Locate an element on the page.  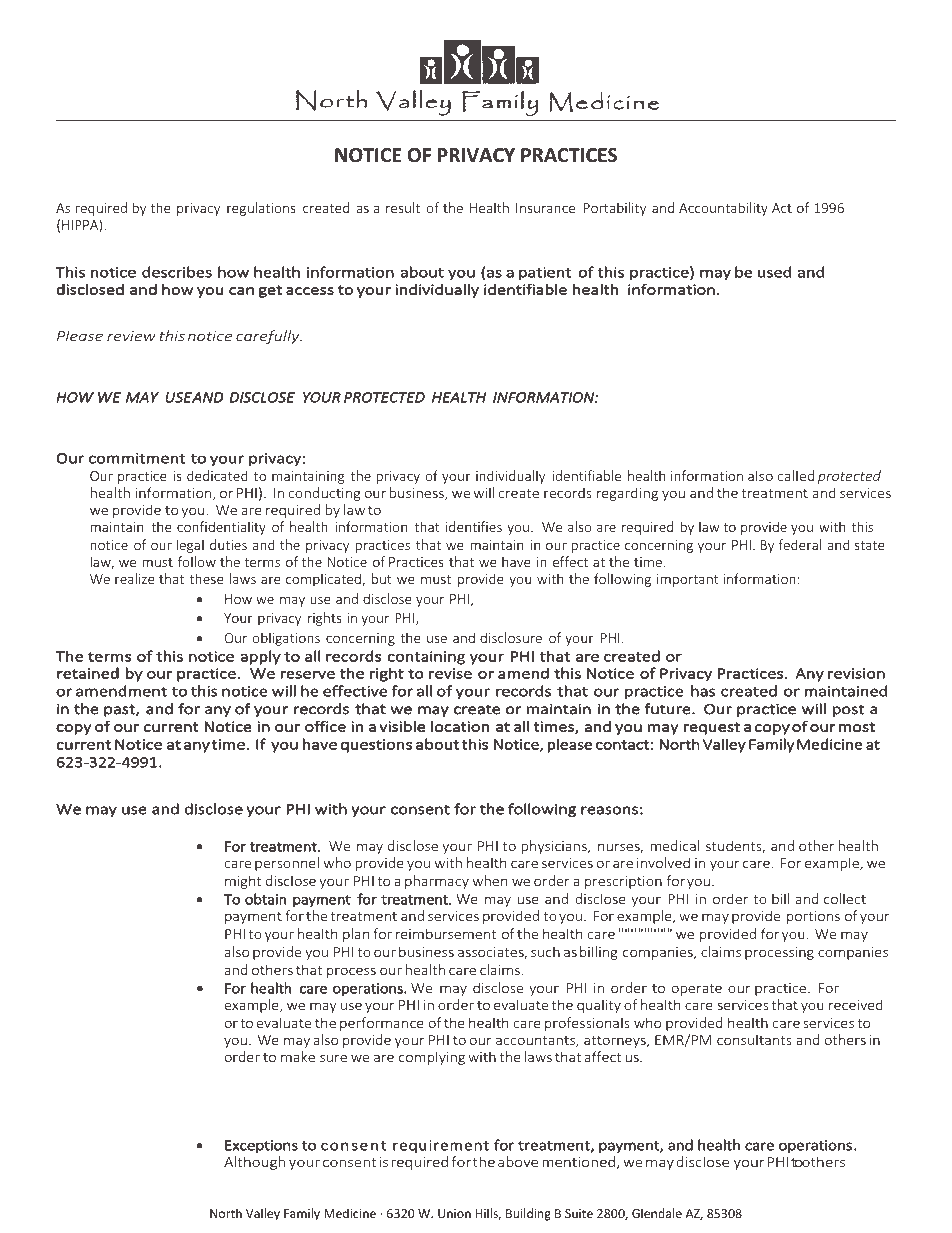
Glendale is located at coordinates (657, 1213).
